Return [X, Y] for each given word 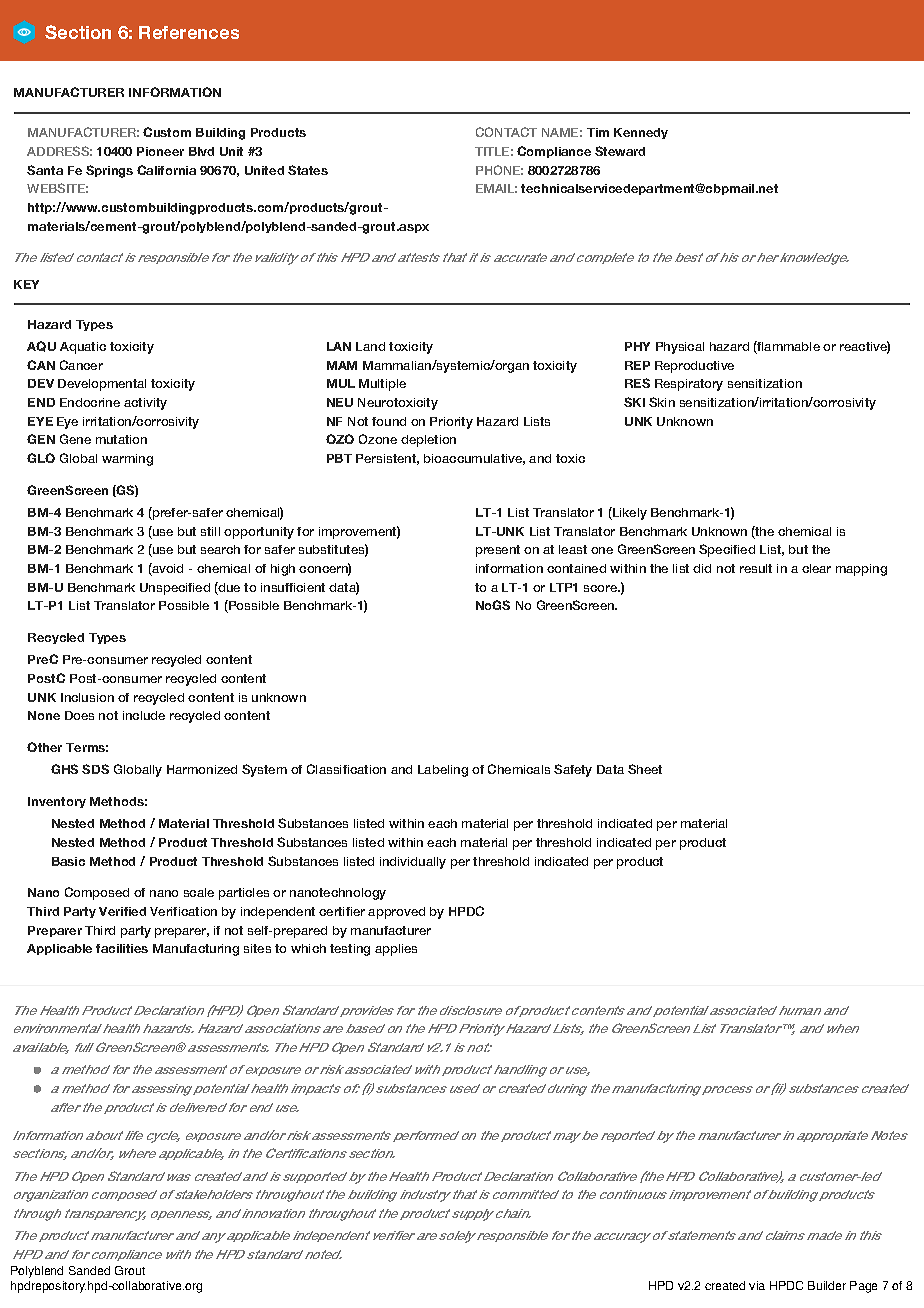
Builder [827, 1285]
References [189, 32]
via [757, 1285]
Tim [598, 132]
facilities [122, 948]
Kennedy [641, 133]
